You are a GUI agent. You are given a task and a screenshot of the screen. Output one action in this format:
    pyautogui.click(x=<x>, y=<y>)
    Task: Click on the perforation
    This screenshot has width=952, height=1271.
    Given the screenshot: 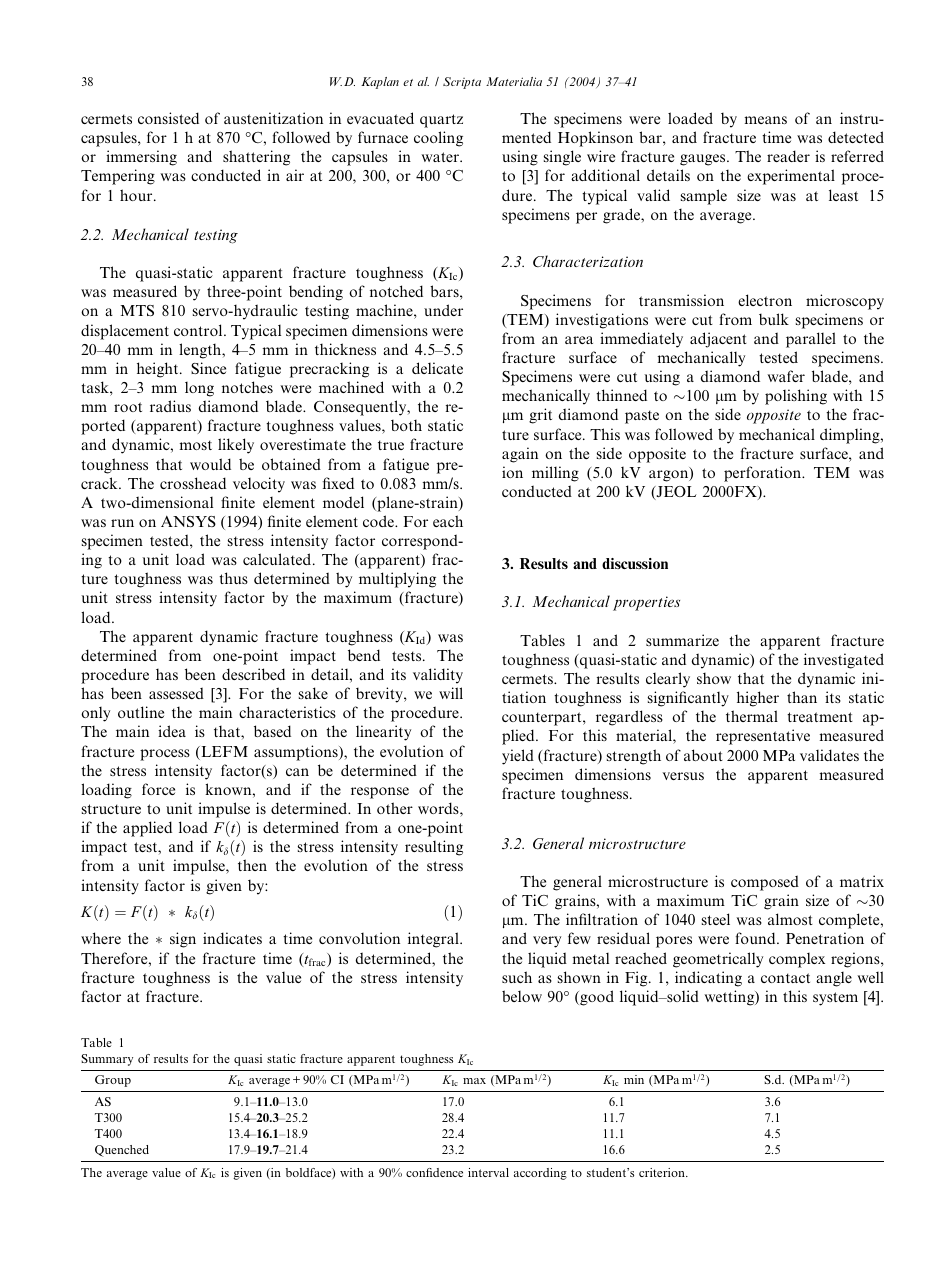 What is the action you would take?
    pyautogui.click(x=764, y=474)
